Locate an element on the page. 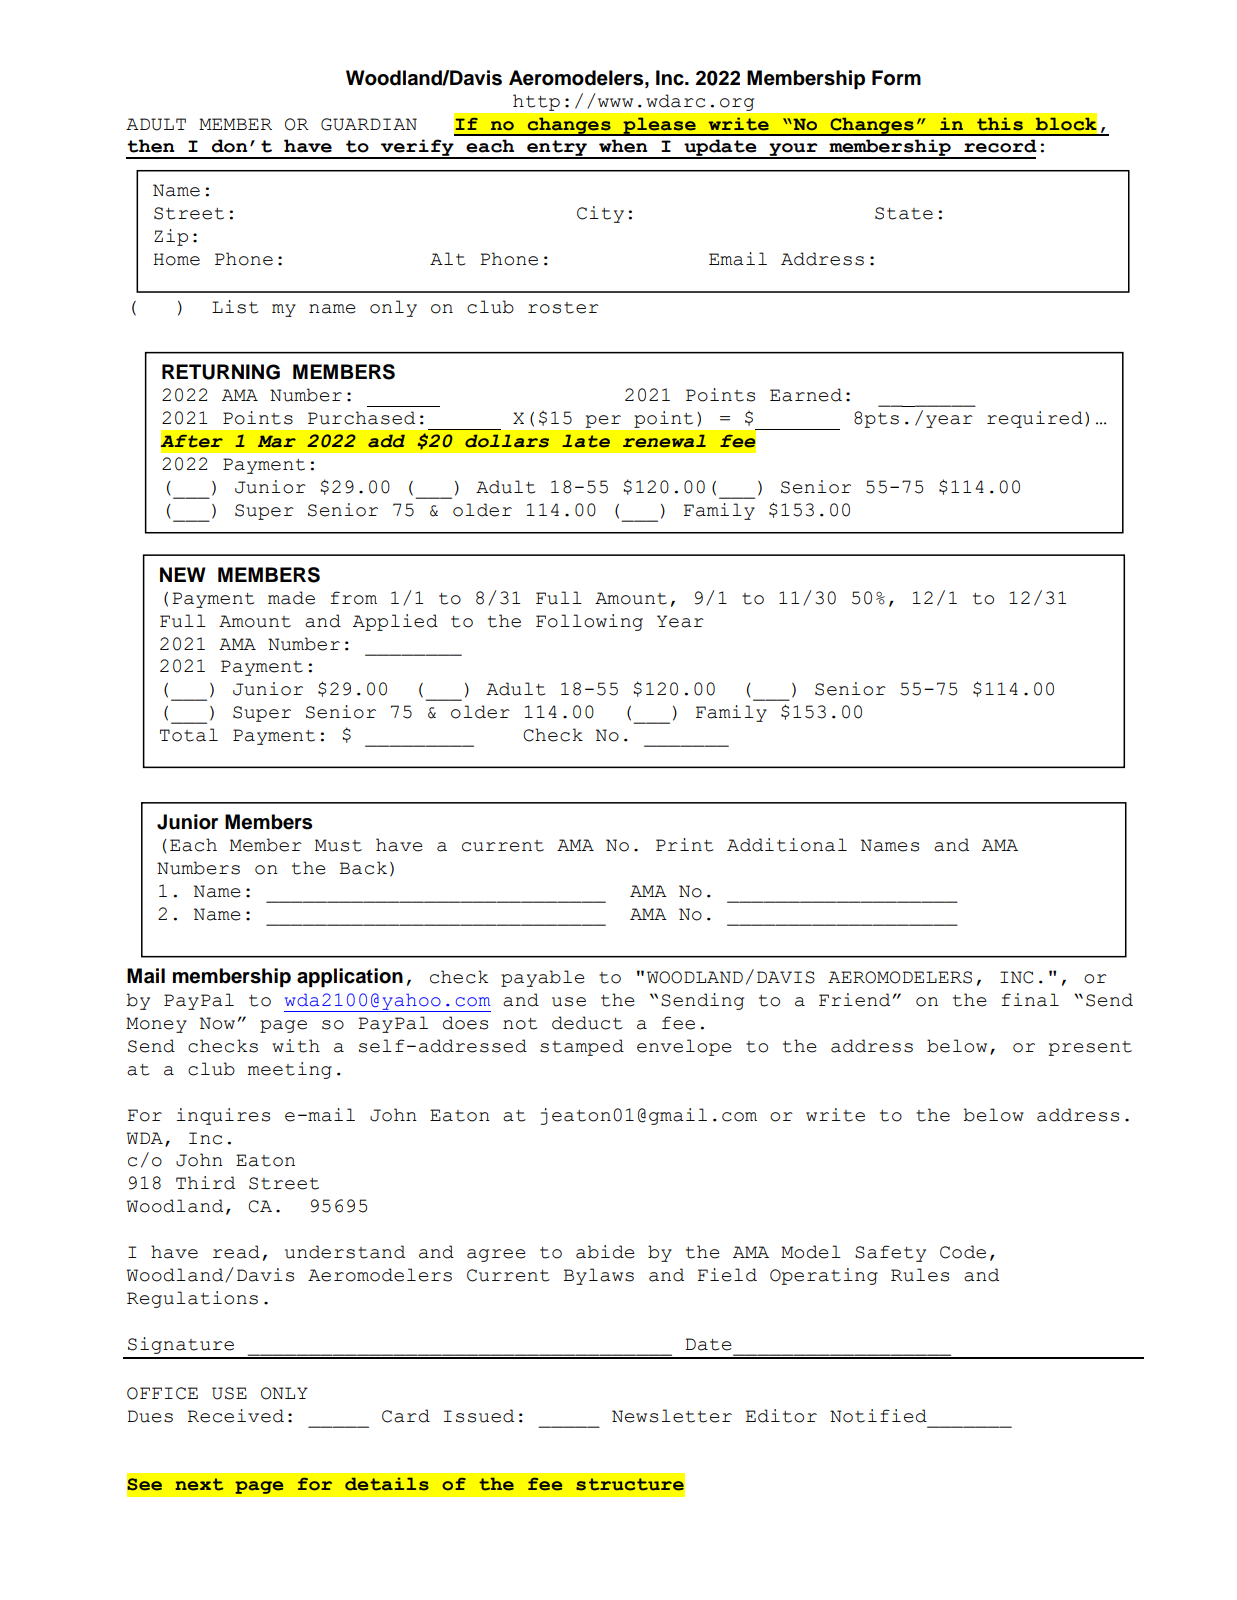 This document has width=1237, height=1600. Received is located at coordinates (236, 1416).
